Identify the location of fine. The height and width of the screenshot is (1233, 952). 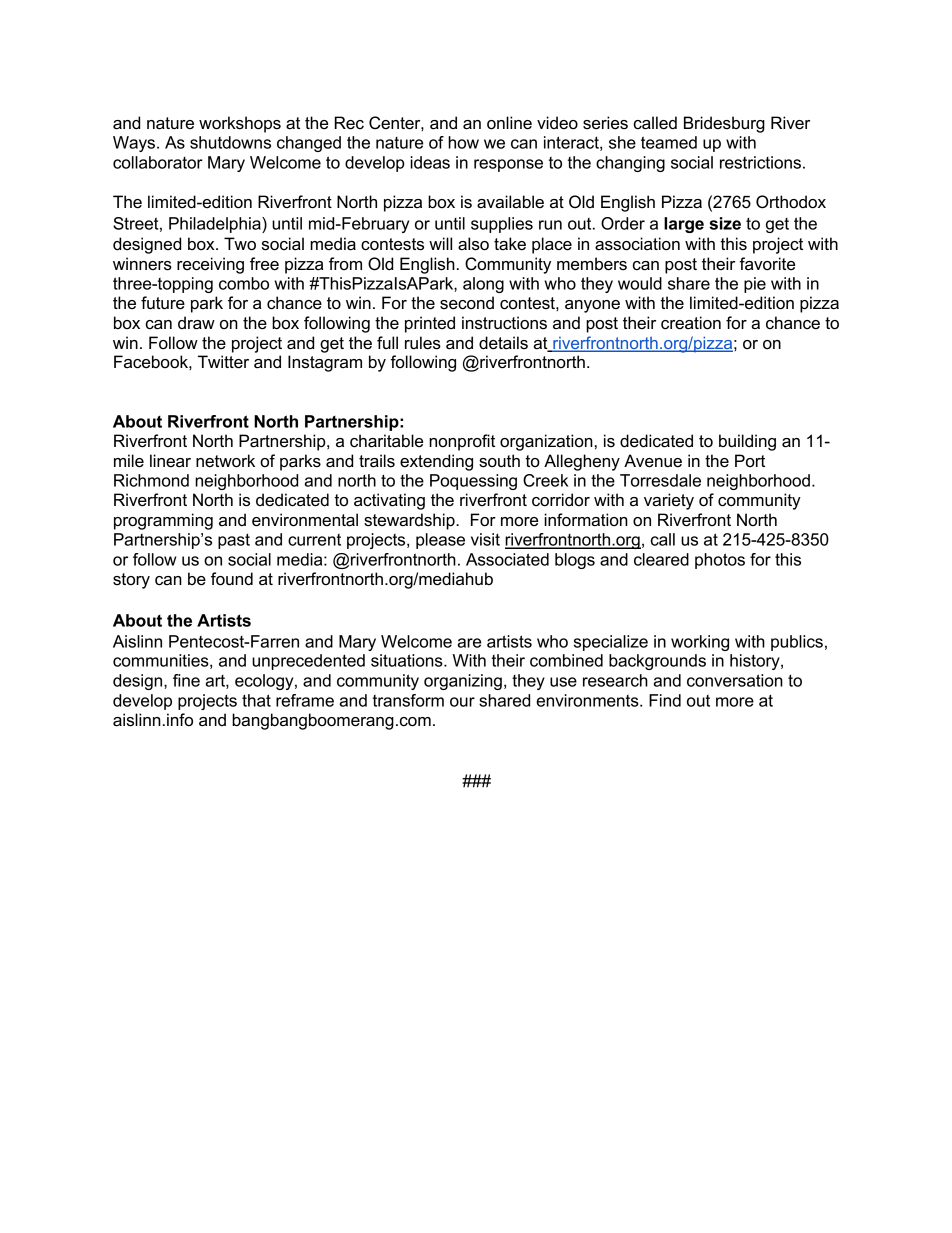
(186, 680).
